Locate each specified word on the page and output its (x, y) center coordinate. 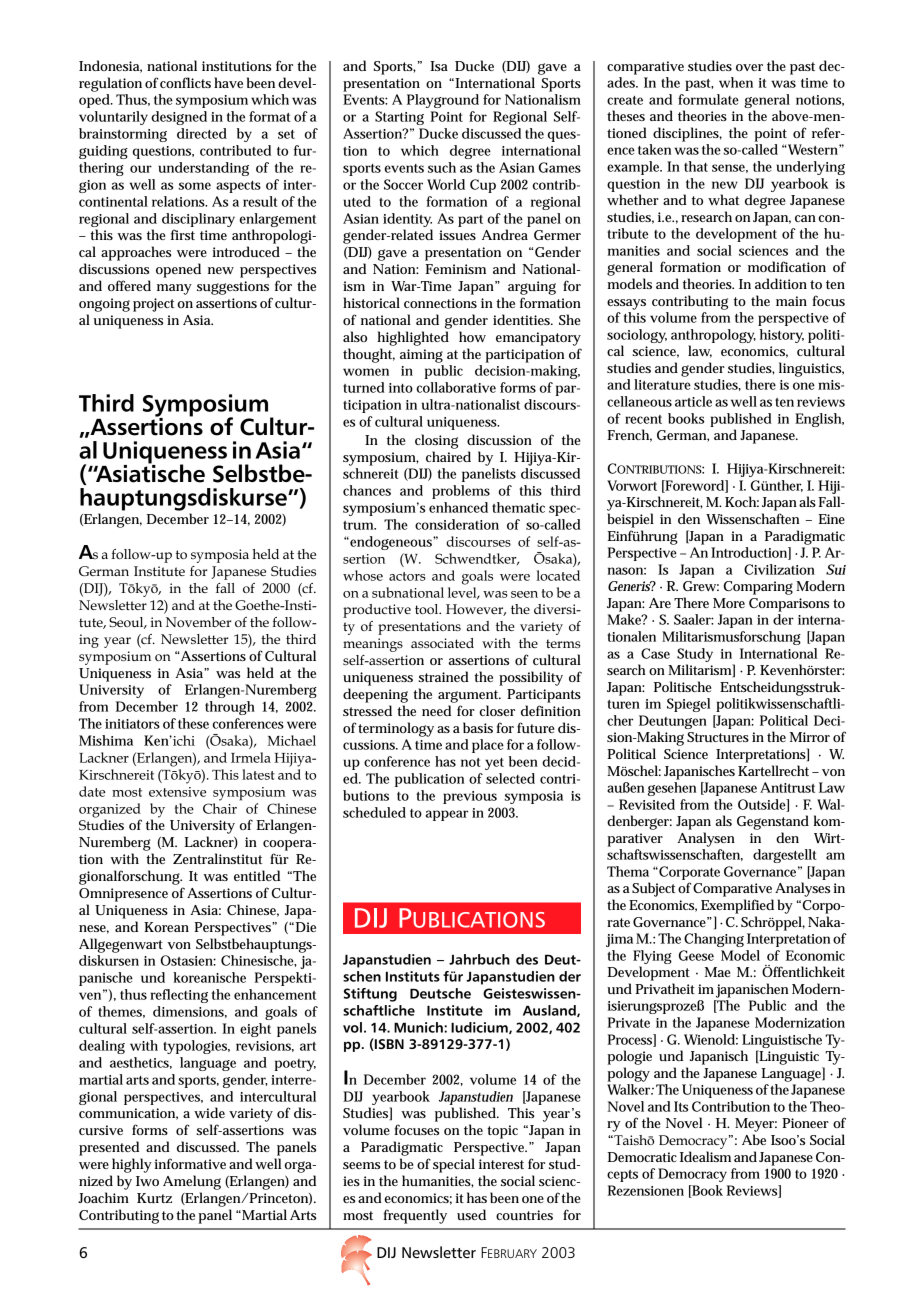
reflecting (179, 996)
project (154, 305)
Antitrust (787, 787)
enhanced (458, 507)
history (782, 336)
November (198, 622)
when (736, 82)
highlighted (413, 338)
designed (179, 118)
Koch (742, 501)
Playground (443, 101)
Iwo (147, 1181)
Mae (718, 972)
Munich (419, 1027)
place (488, 746)
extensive (177, 792)
